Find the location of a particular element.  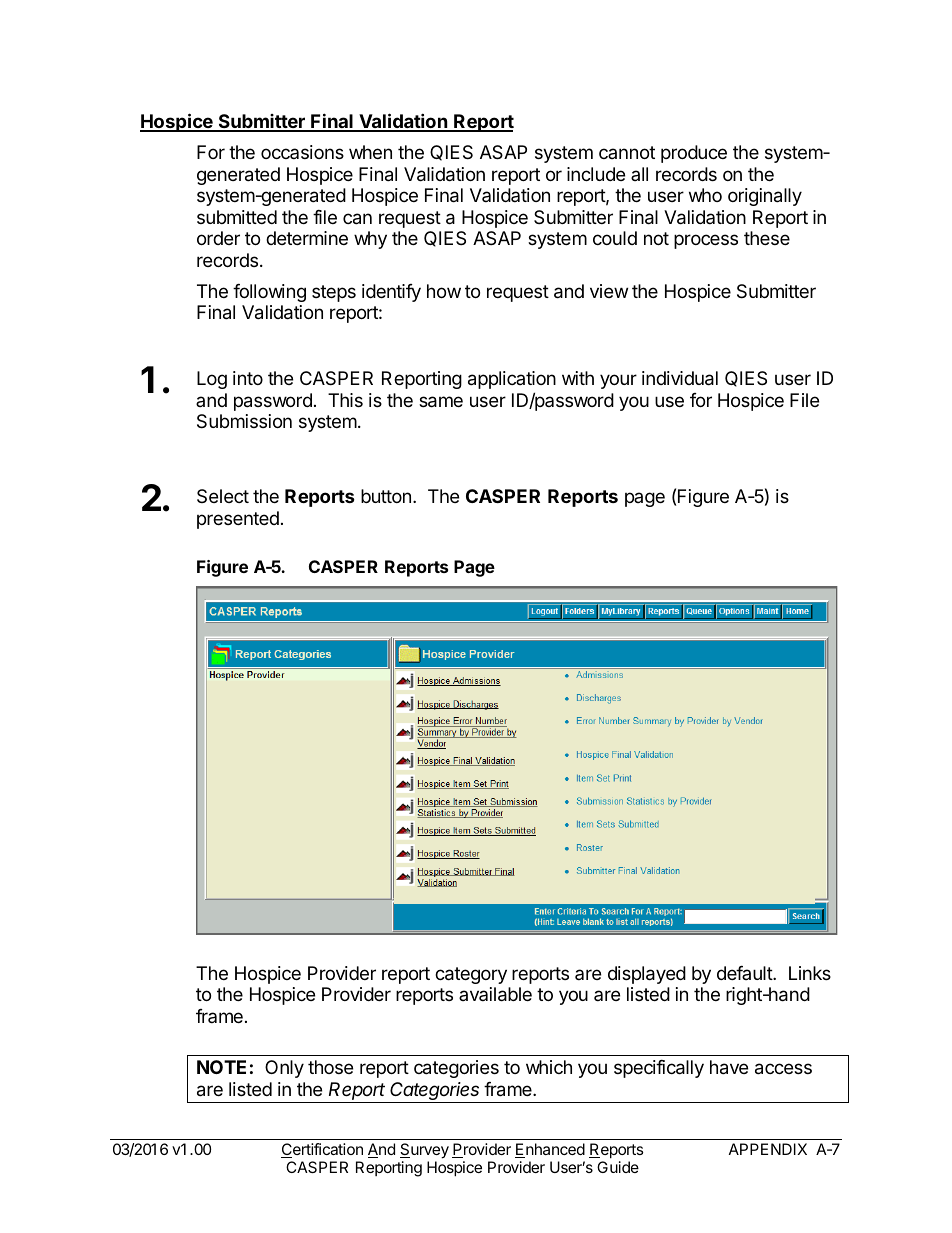

occasions is located at coordinates (302, 152).
